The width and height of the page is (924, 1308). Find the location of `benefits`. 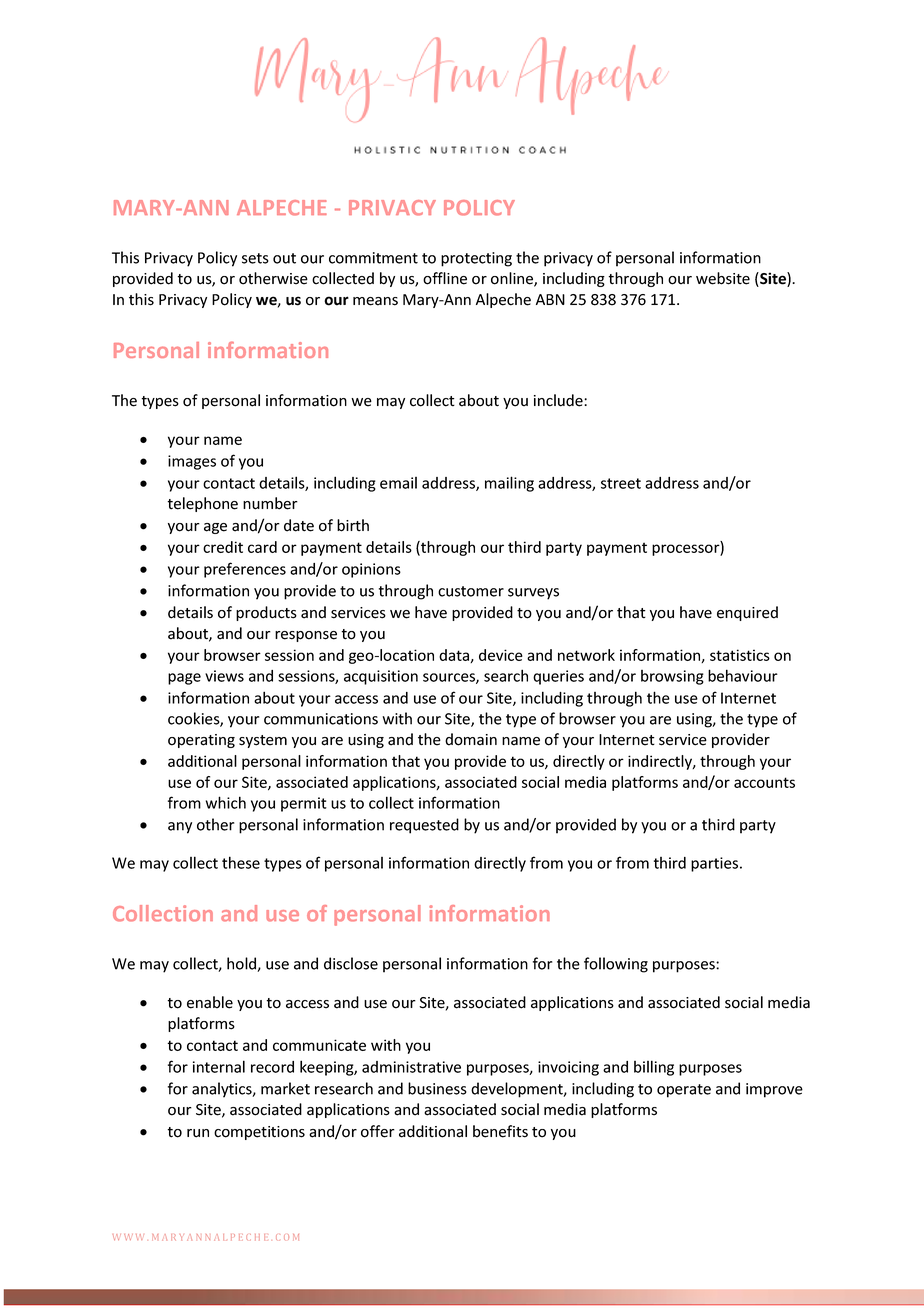

benefits is located at coordinates (500, 1131).
